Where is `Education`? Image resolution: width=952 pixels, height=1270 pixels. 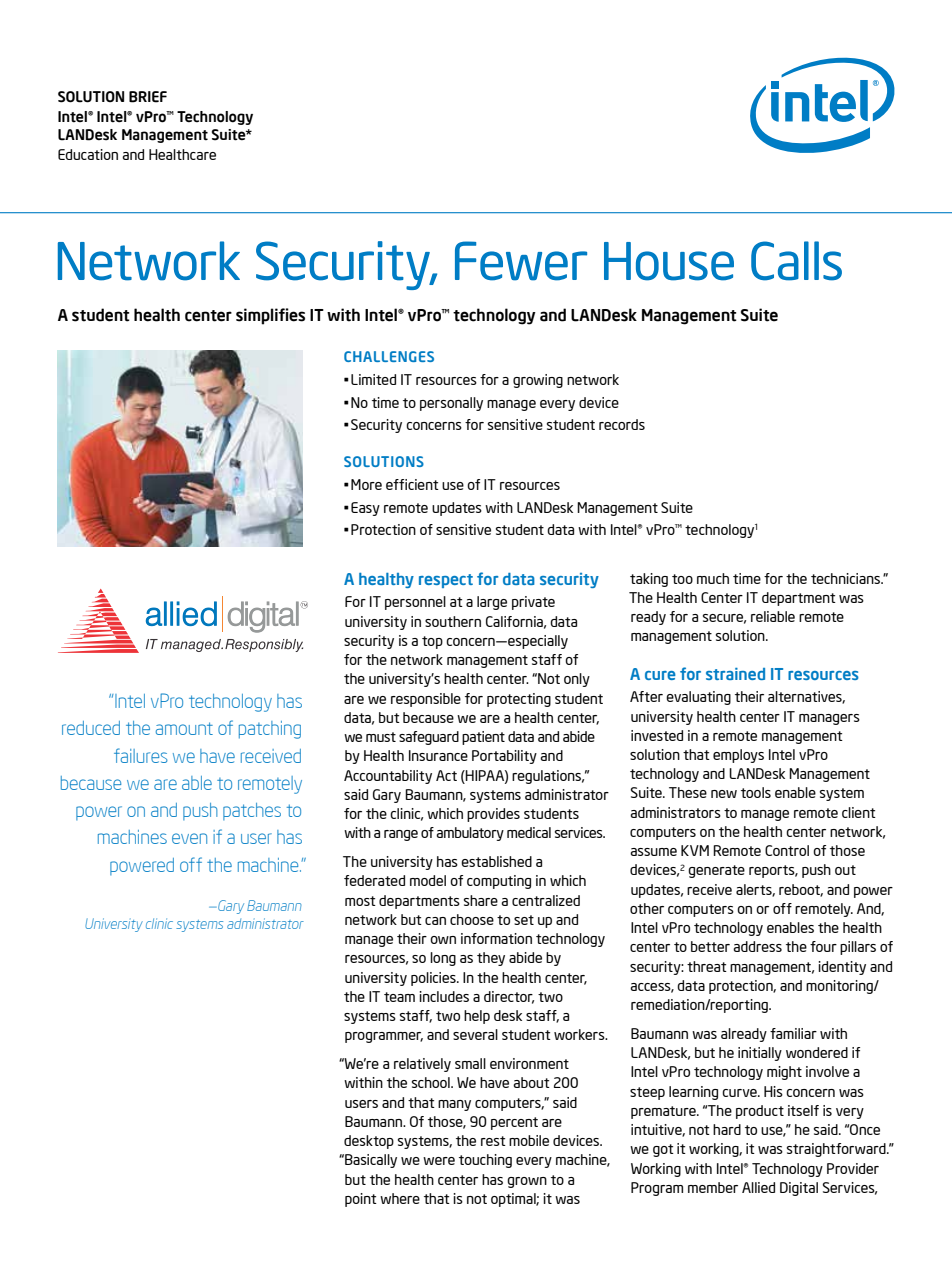 Education is located at coordinates (88, 154).
